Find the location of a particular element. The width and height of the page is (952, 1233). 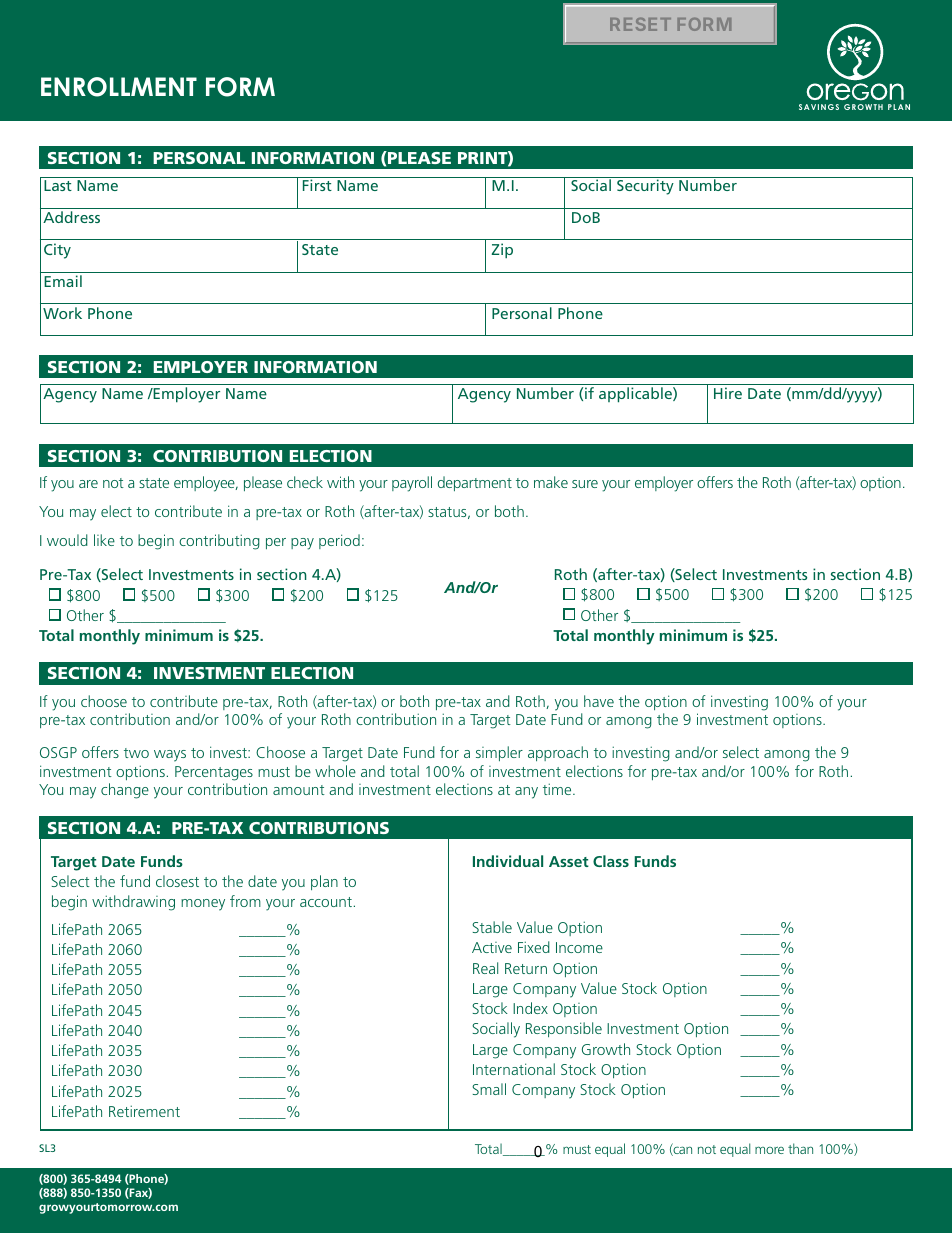

are is located at coordinates (88, 484).
